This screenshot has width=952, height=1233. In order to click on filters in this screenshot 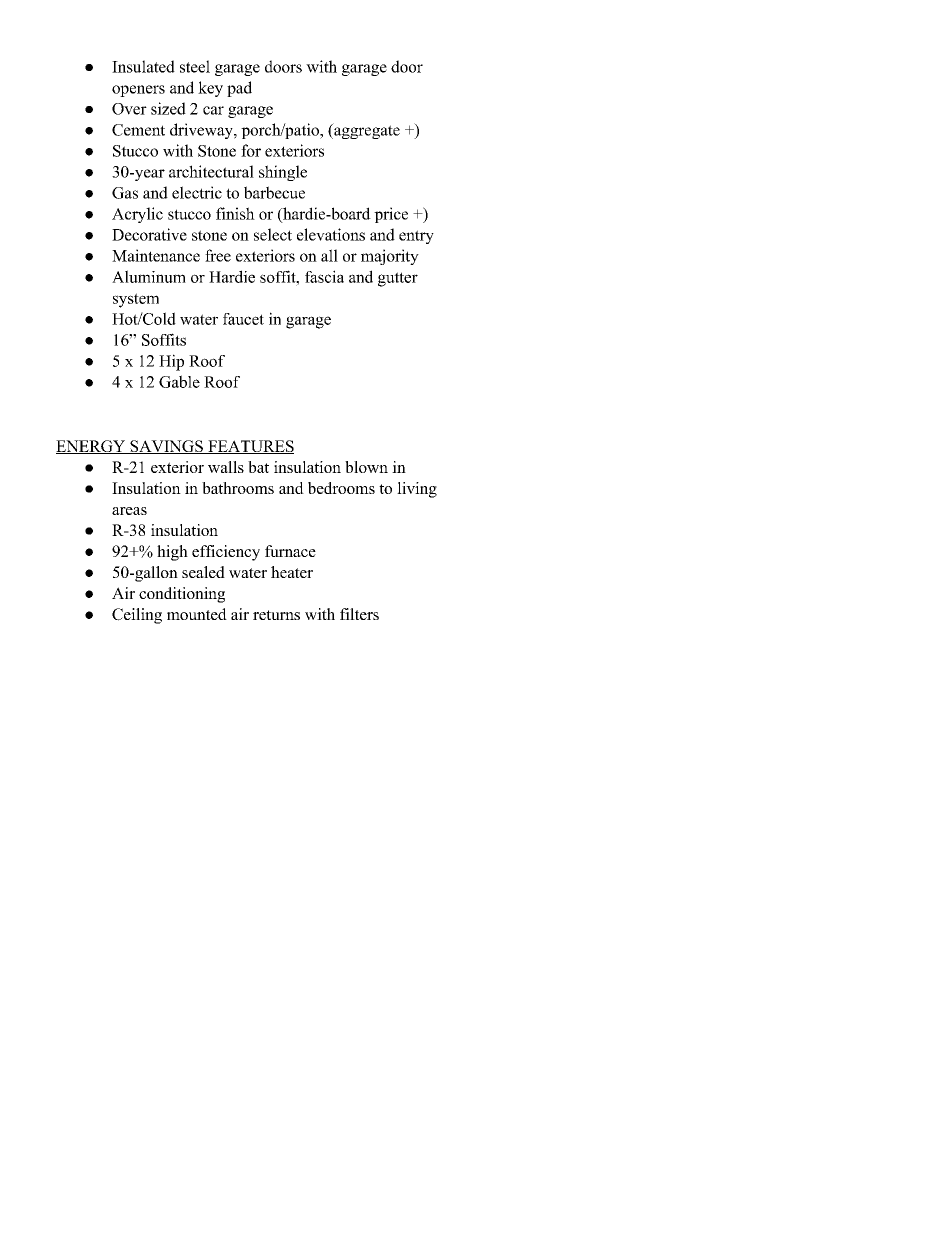, I will do `click(359, 614)`.
